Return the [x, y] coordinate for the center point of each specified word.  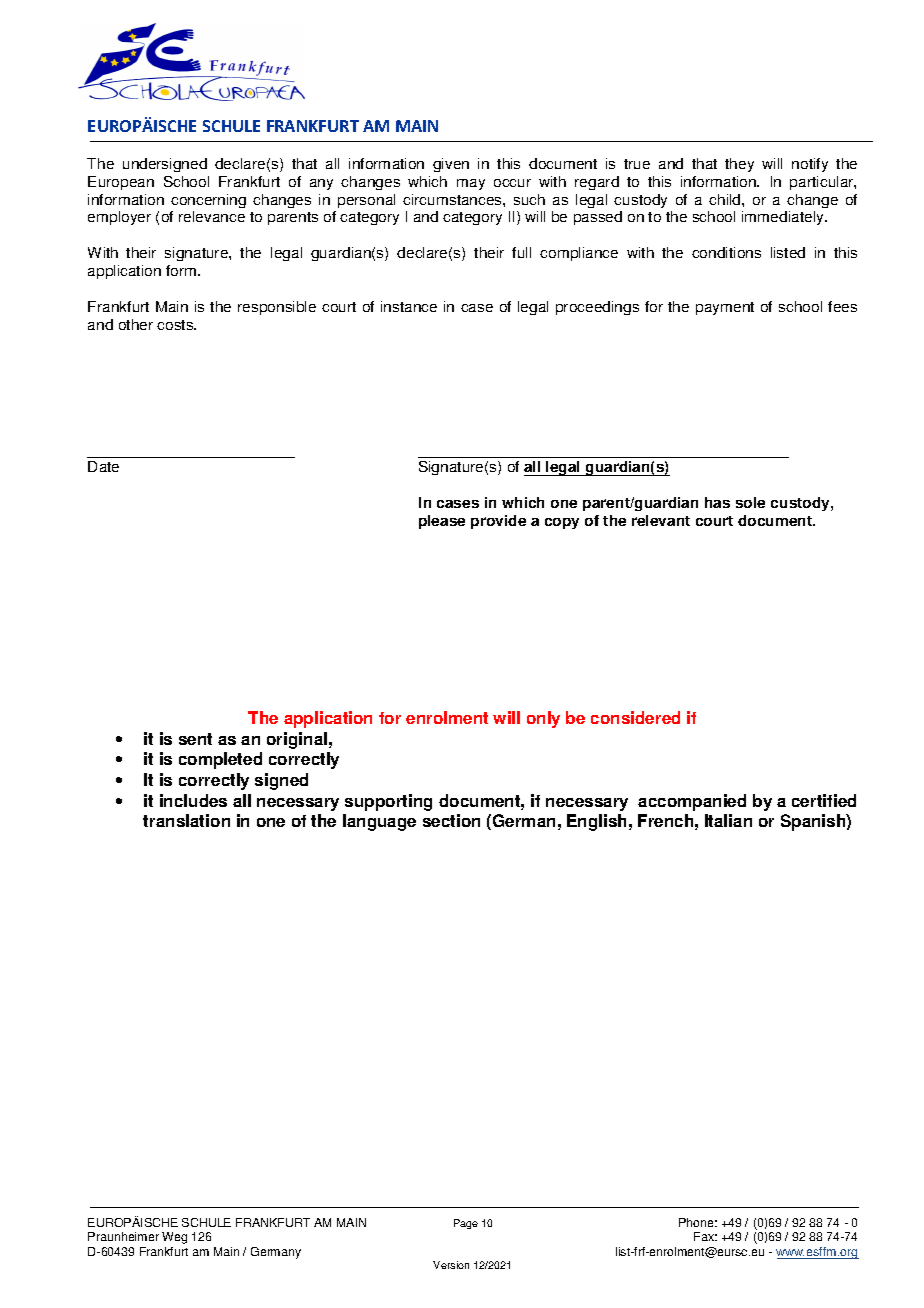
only [543, 719]
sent [195, 739]
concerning [208, 201]
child [726, 199]
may [471, 184]
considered [635, 717]
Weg [174, 1238]
